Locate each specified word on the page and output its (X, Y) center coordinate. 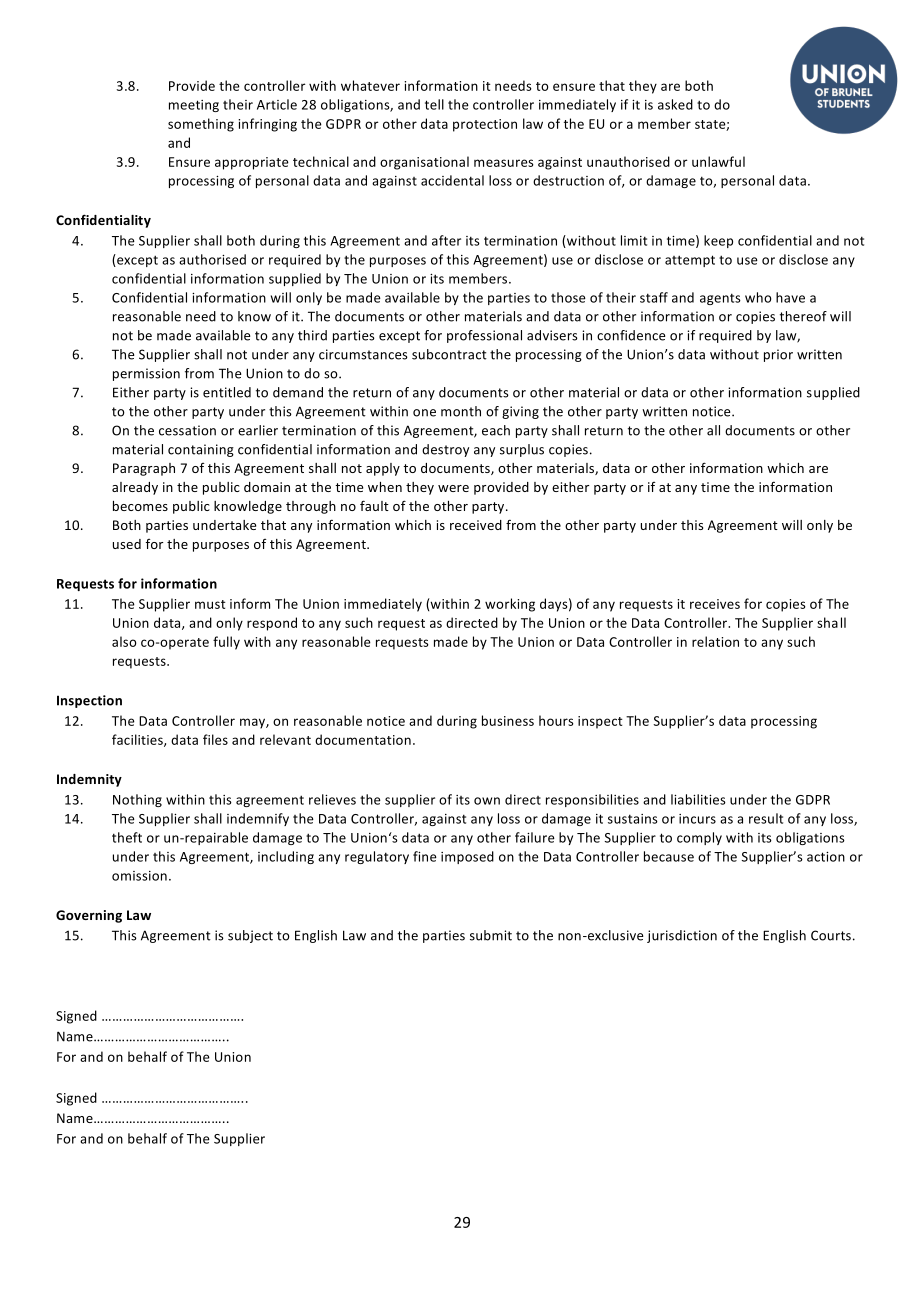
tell (434, 104)
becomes (140, 506)
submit (491, 935)
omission (139, 876)
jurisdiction (682, 936)
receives (715, 604)
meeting (194, 106)
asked (675, 104)
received (476, 525)
